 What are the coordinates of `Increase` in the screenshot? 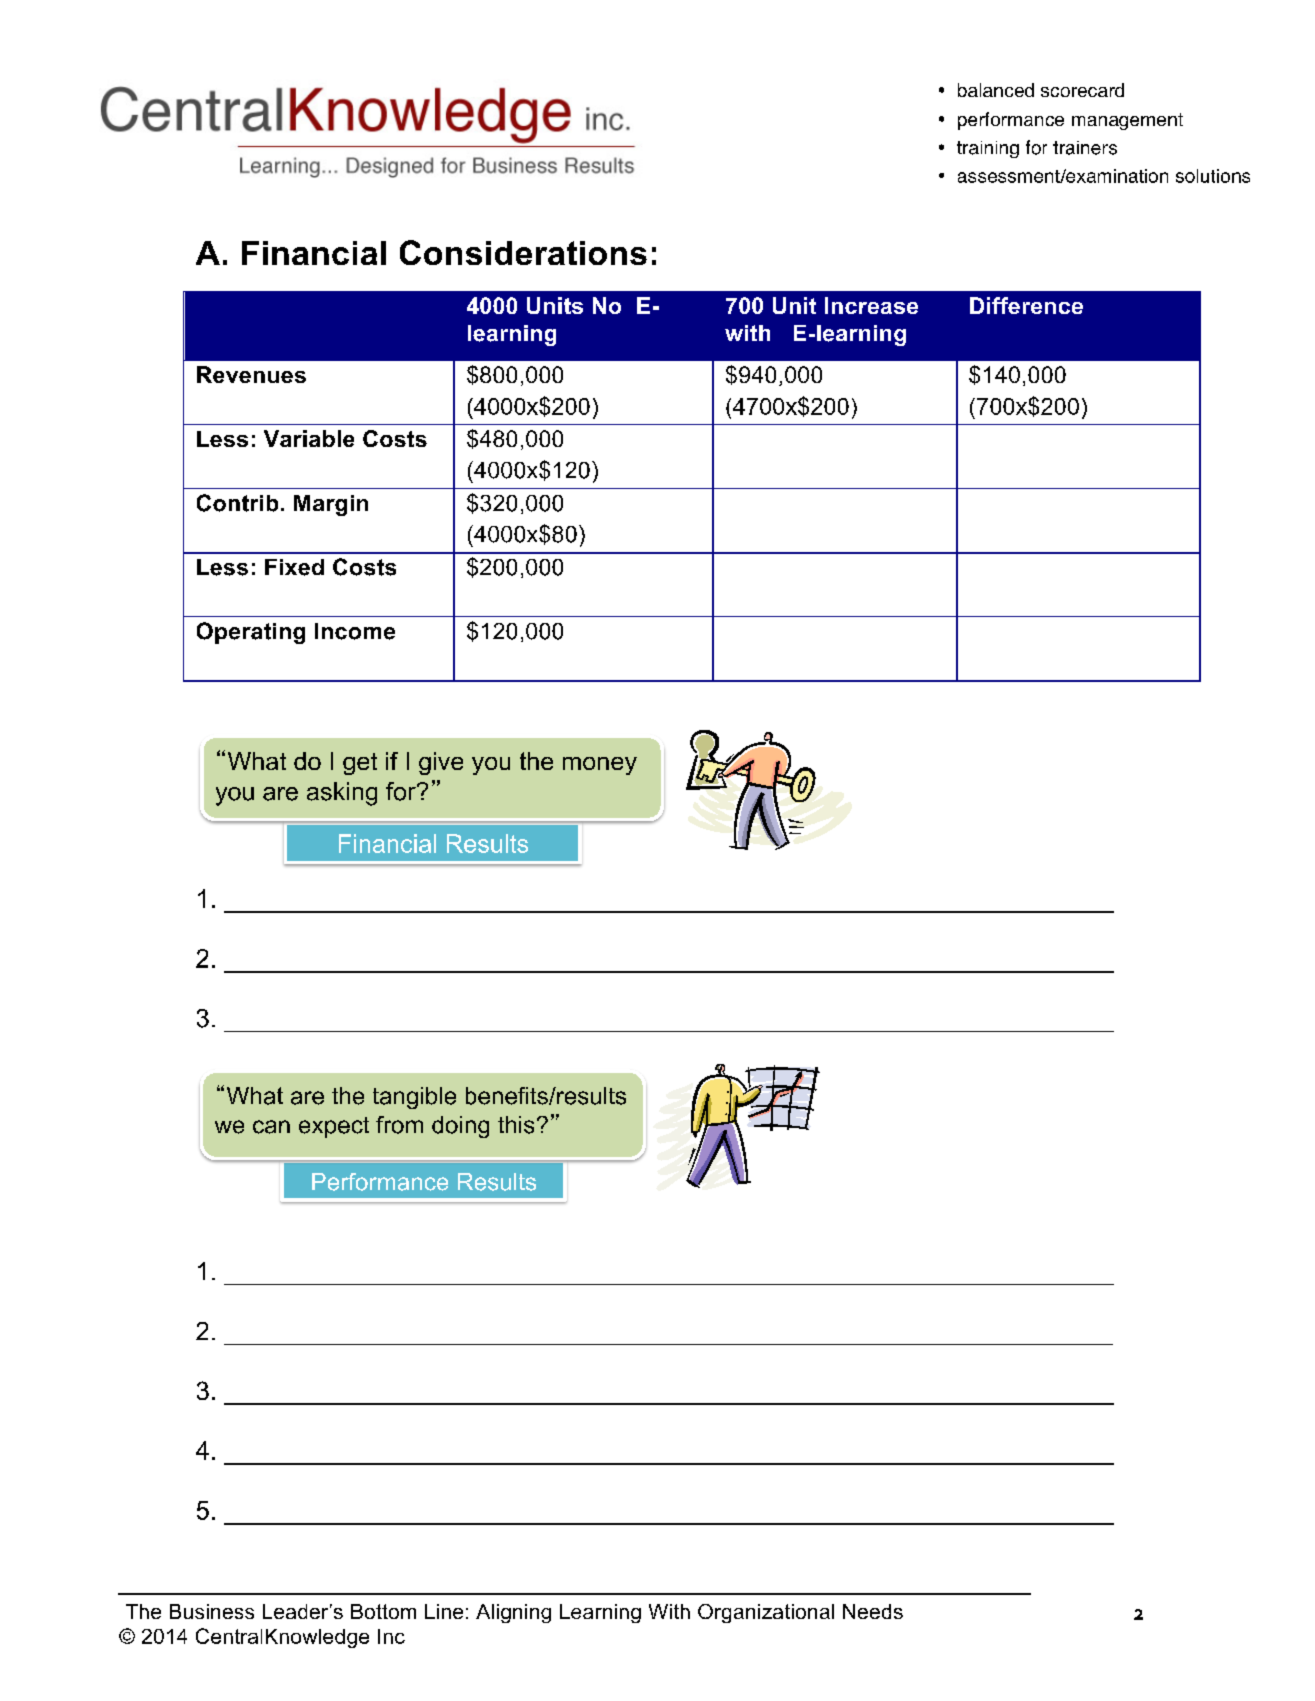 It's located at (871, 305).
